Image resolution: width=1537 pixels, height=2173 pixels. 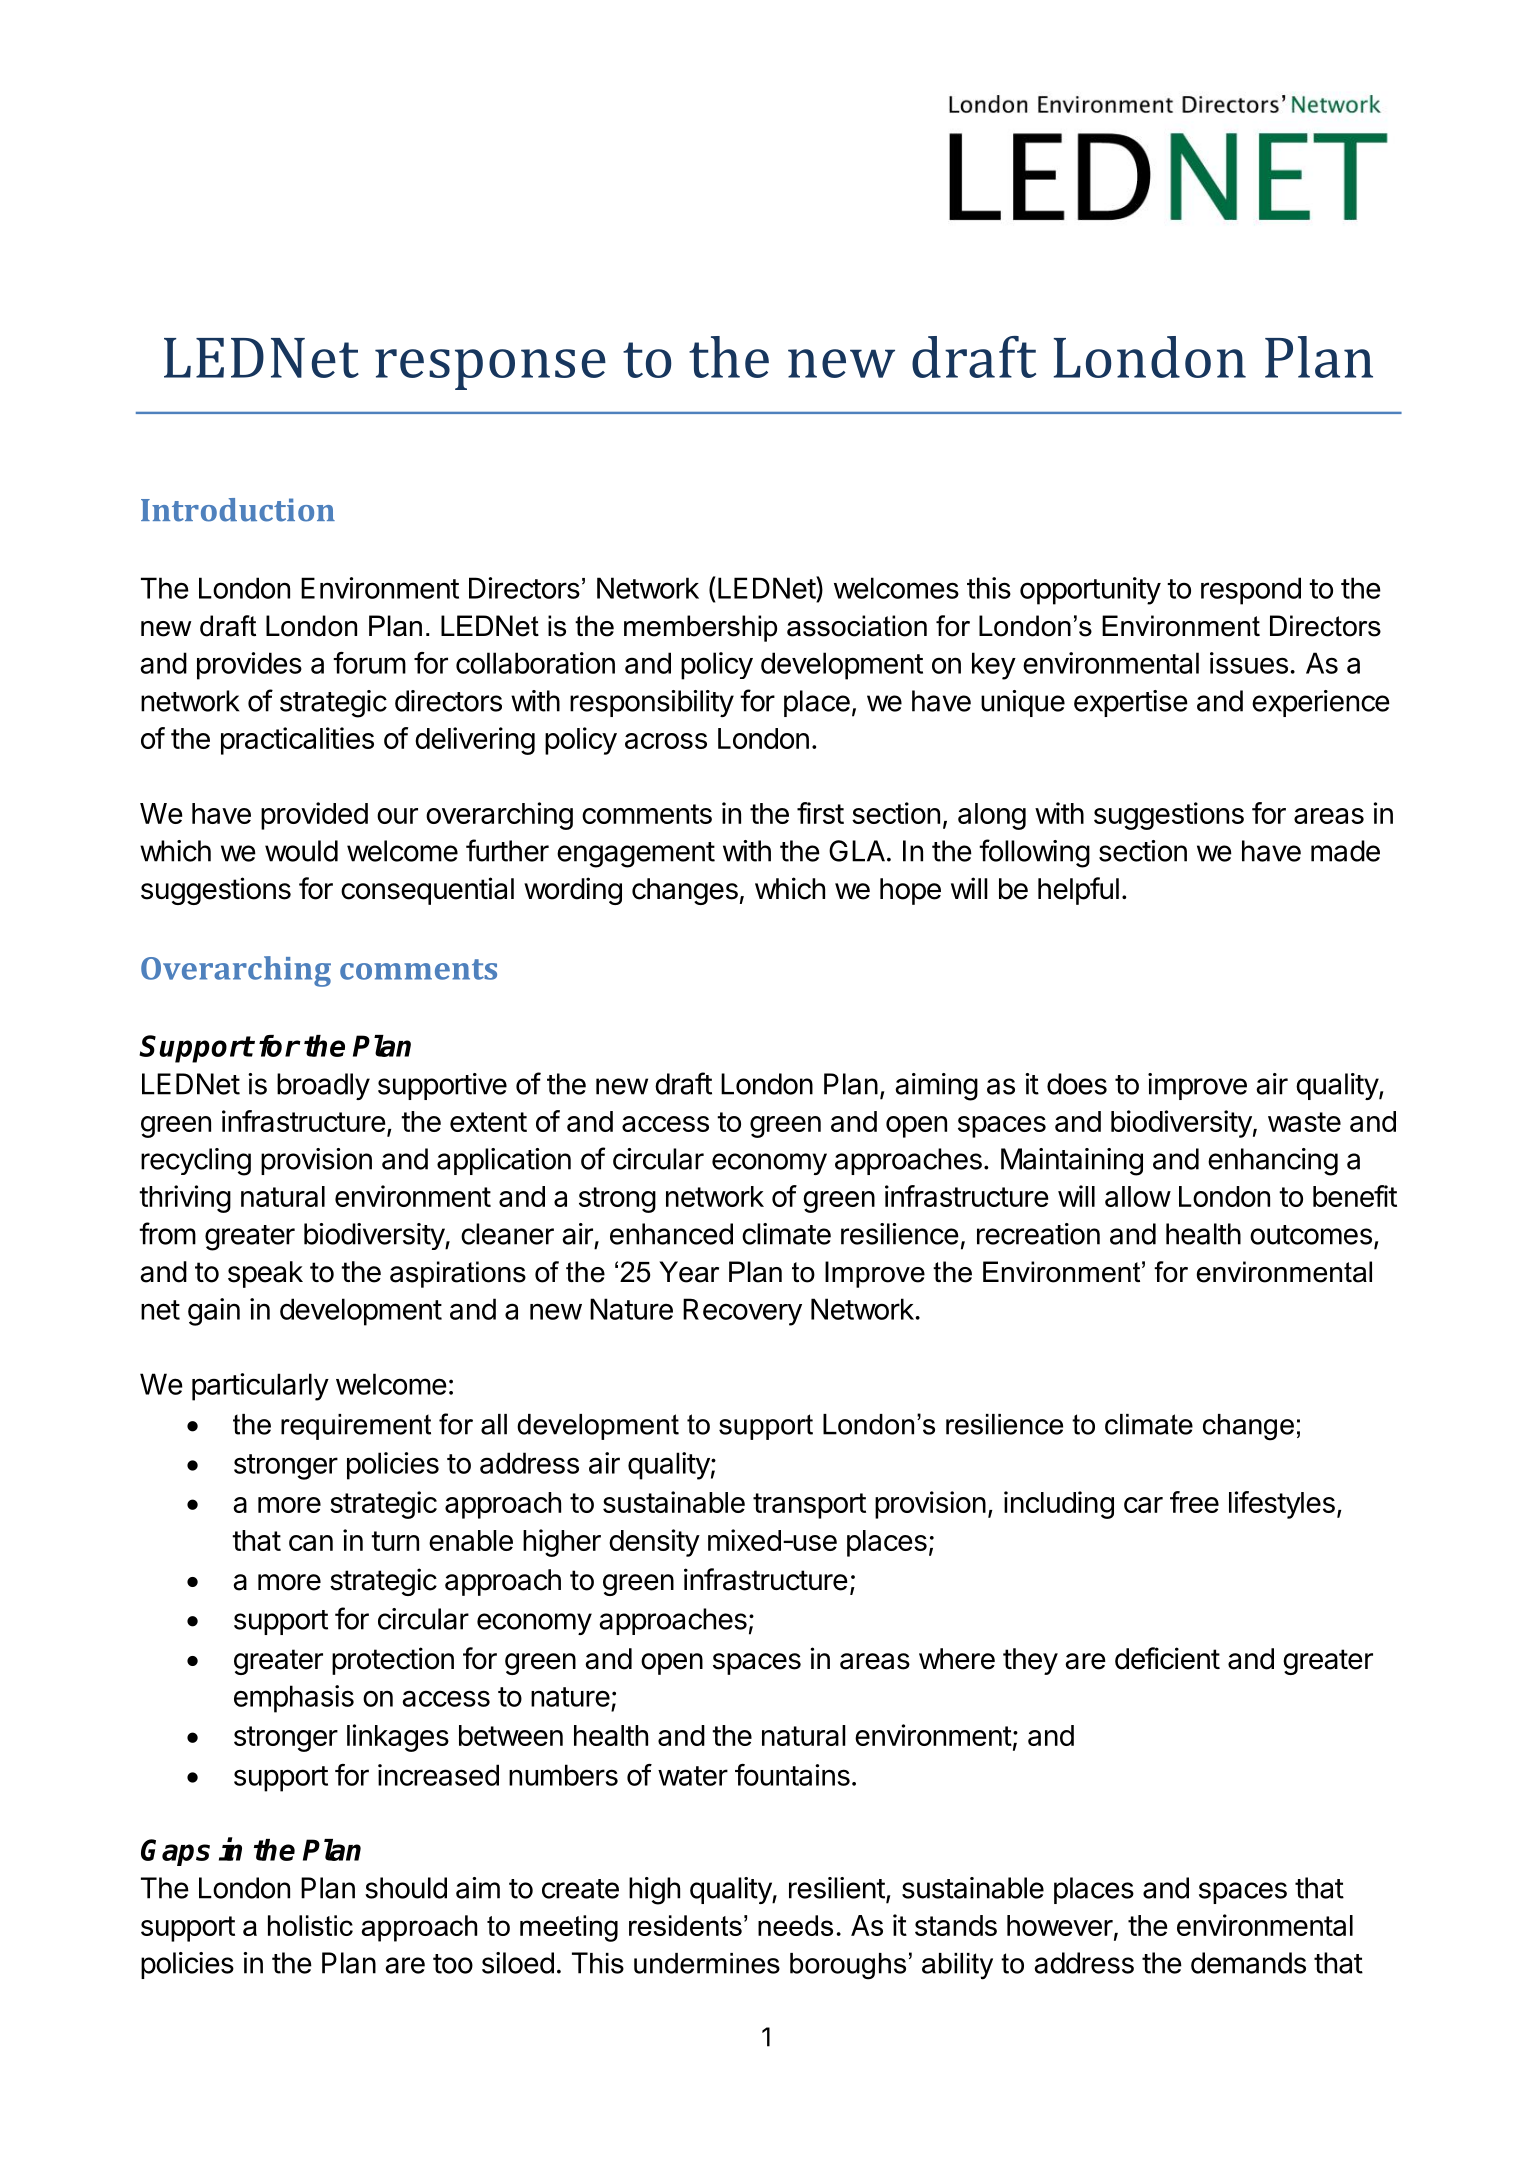 I want to click on free, so click(x=1194, y=1502).
